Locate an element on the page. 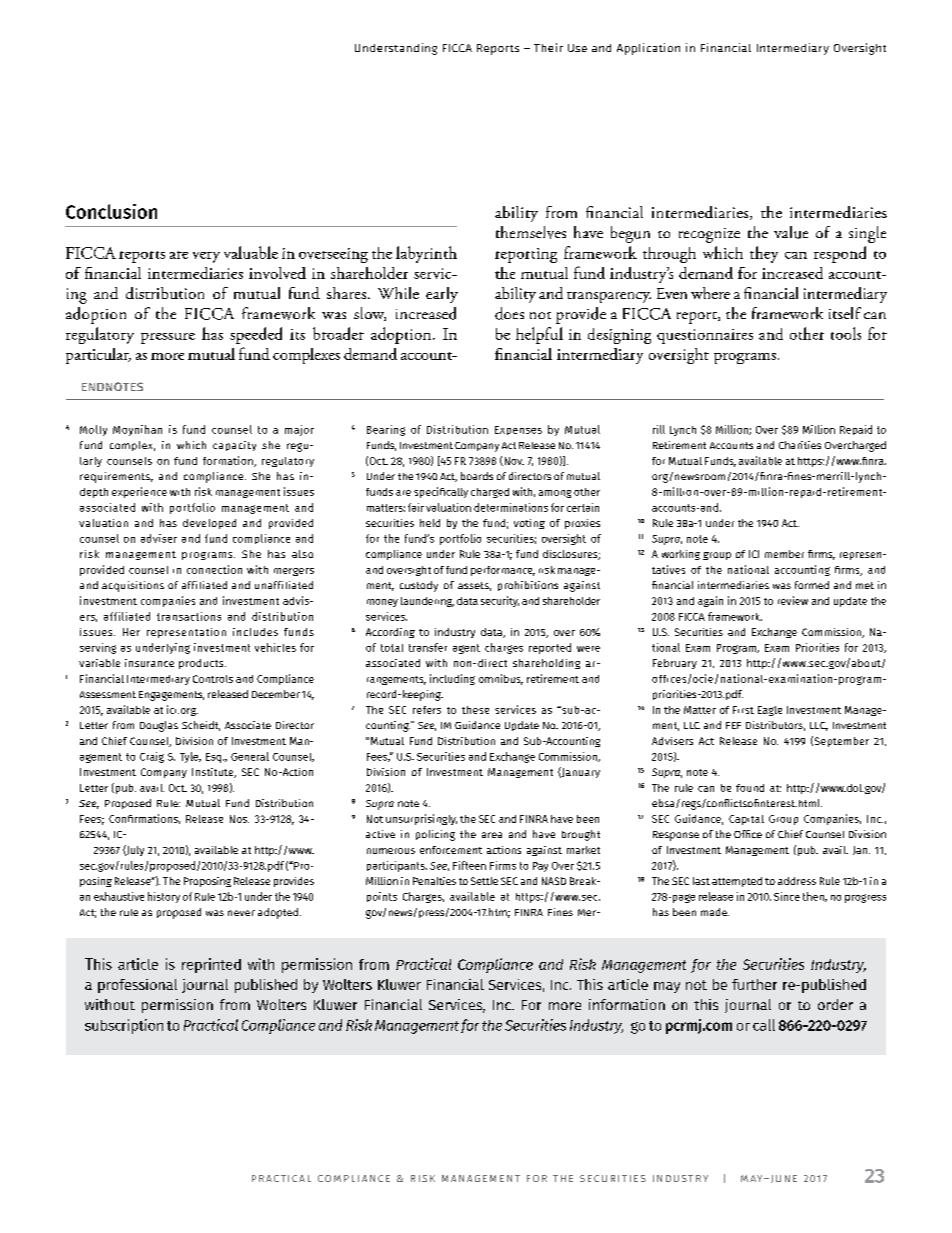 This image has width=952, height=1233. Their is located at coordinates (548, 47).
